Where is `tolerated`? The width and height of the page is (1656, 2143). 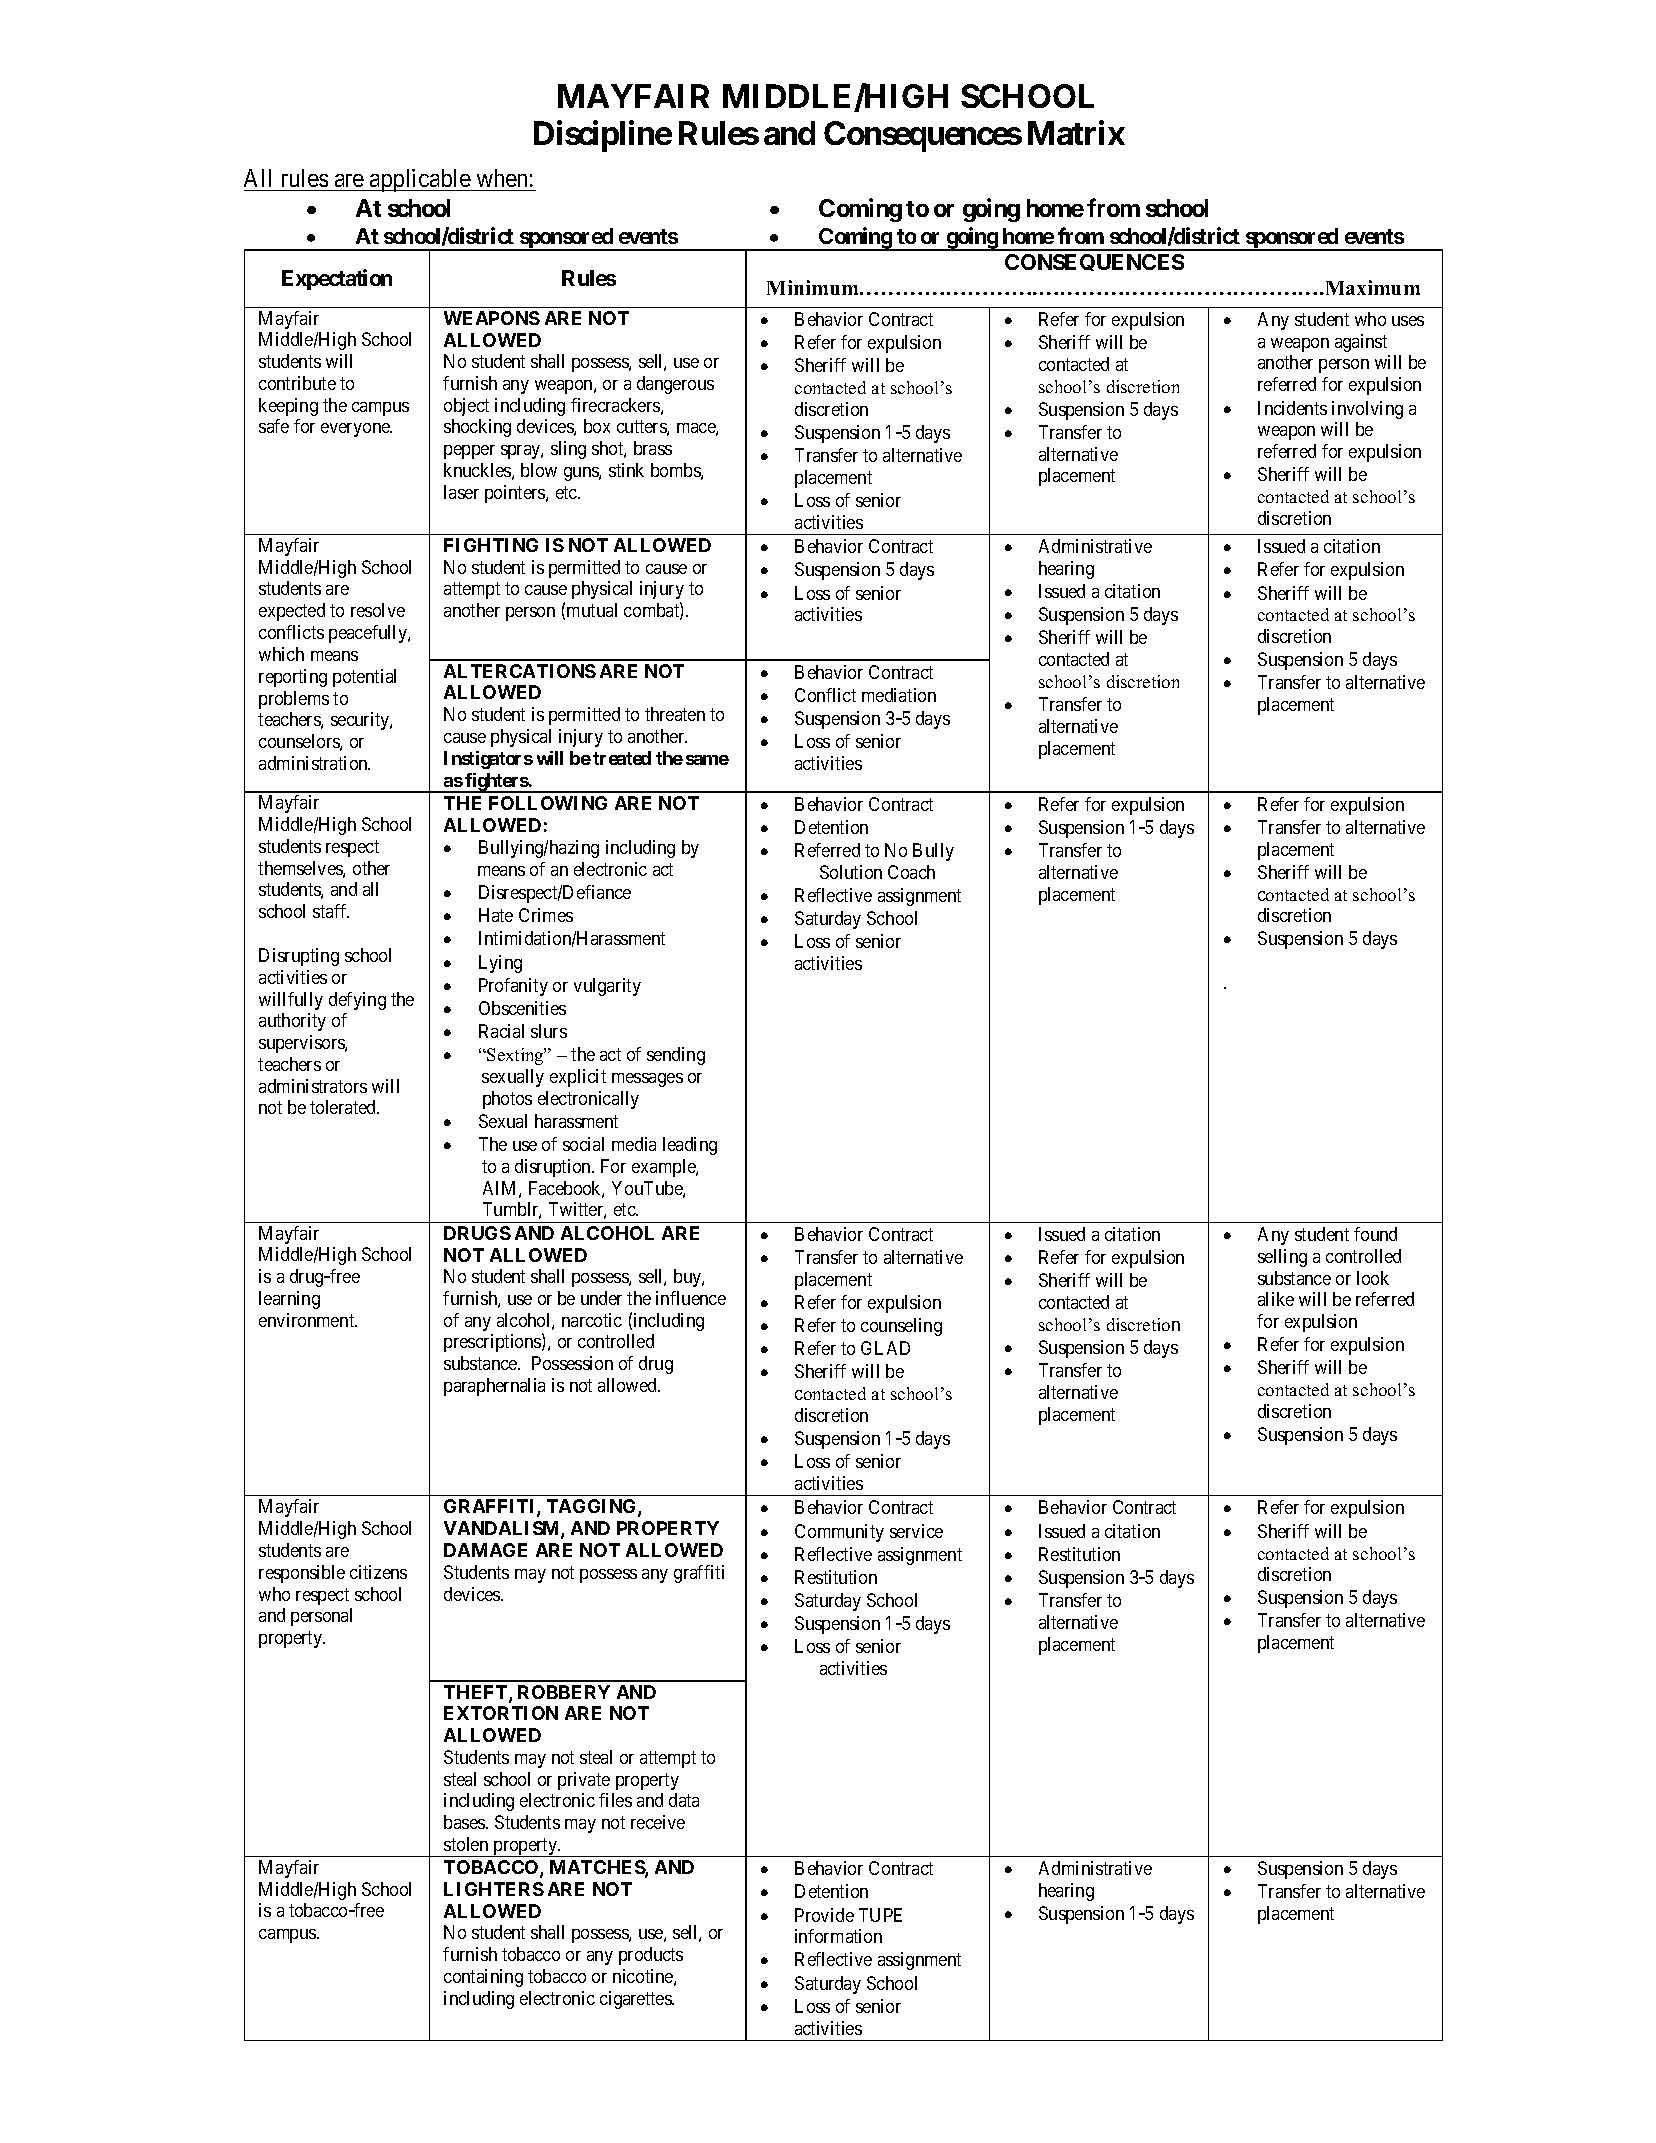
tolerated is located at coordinates (344, 1107).
